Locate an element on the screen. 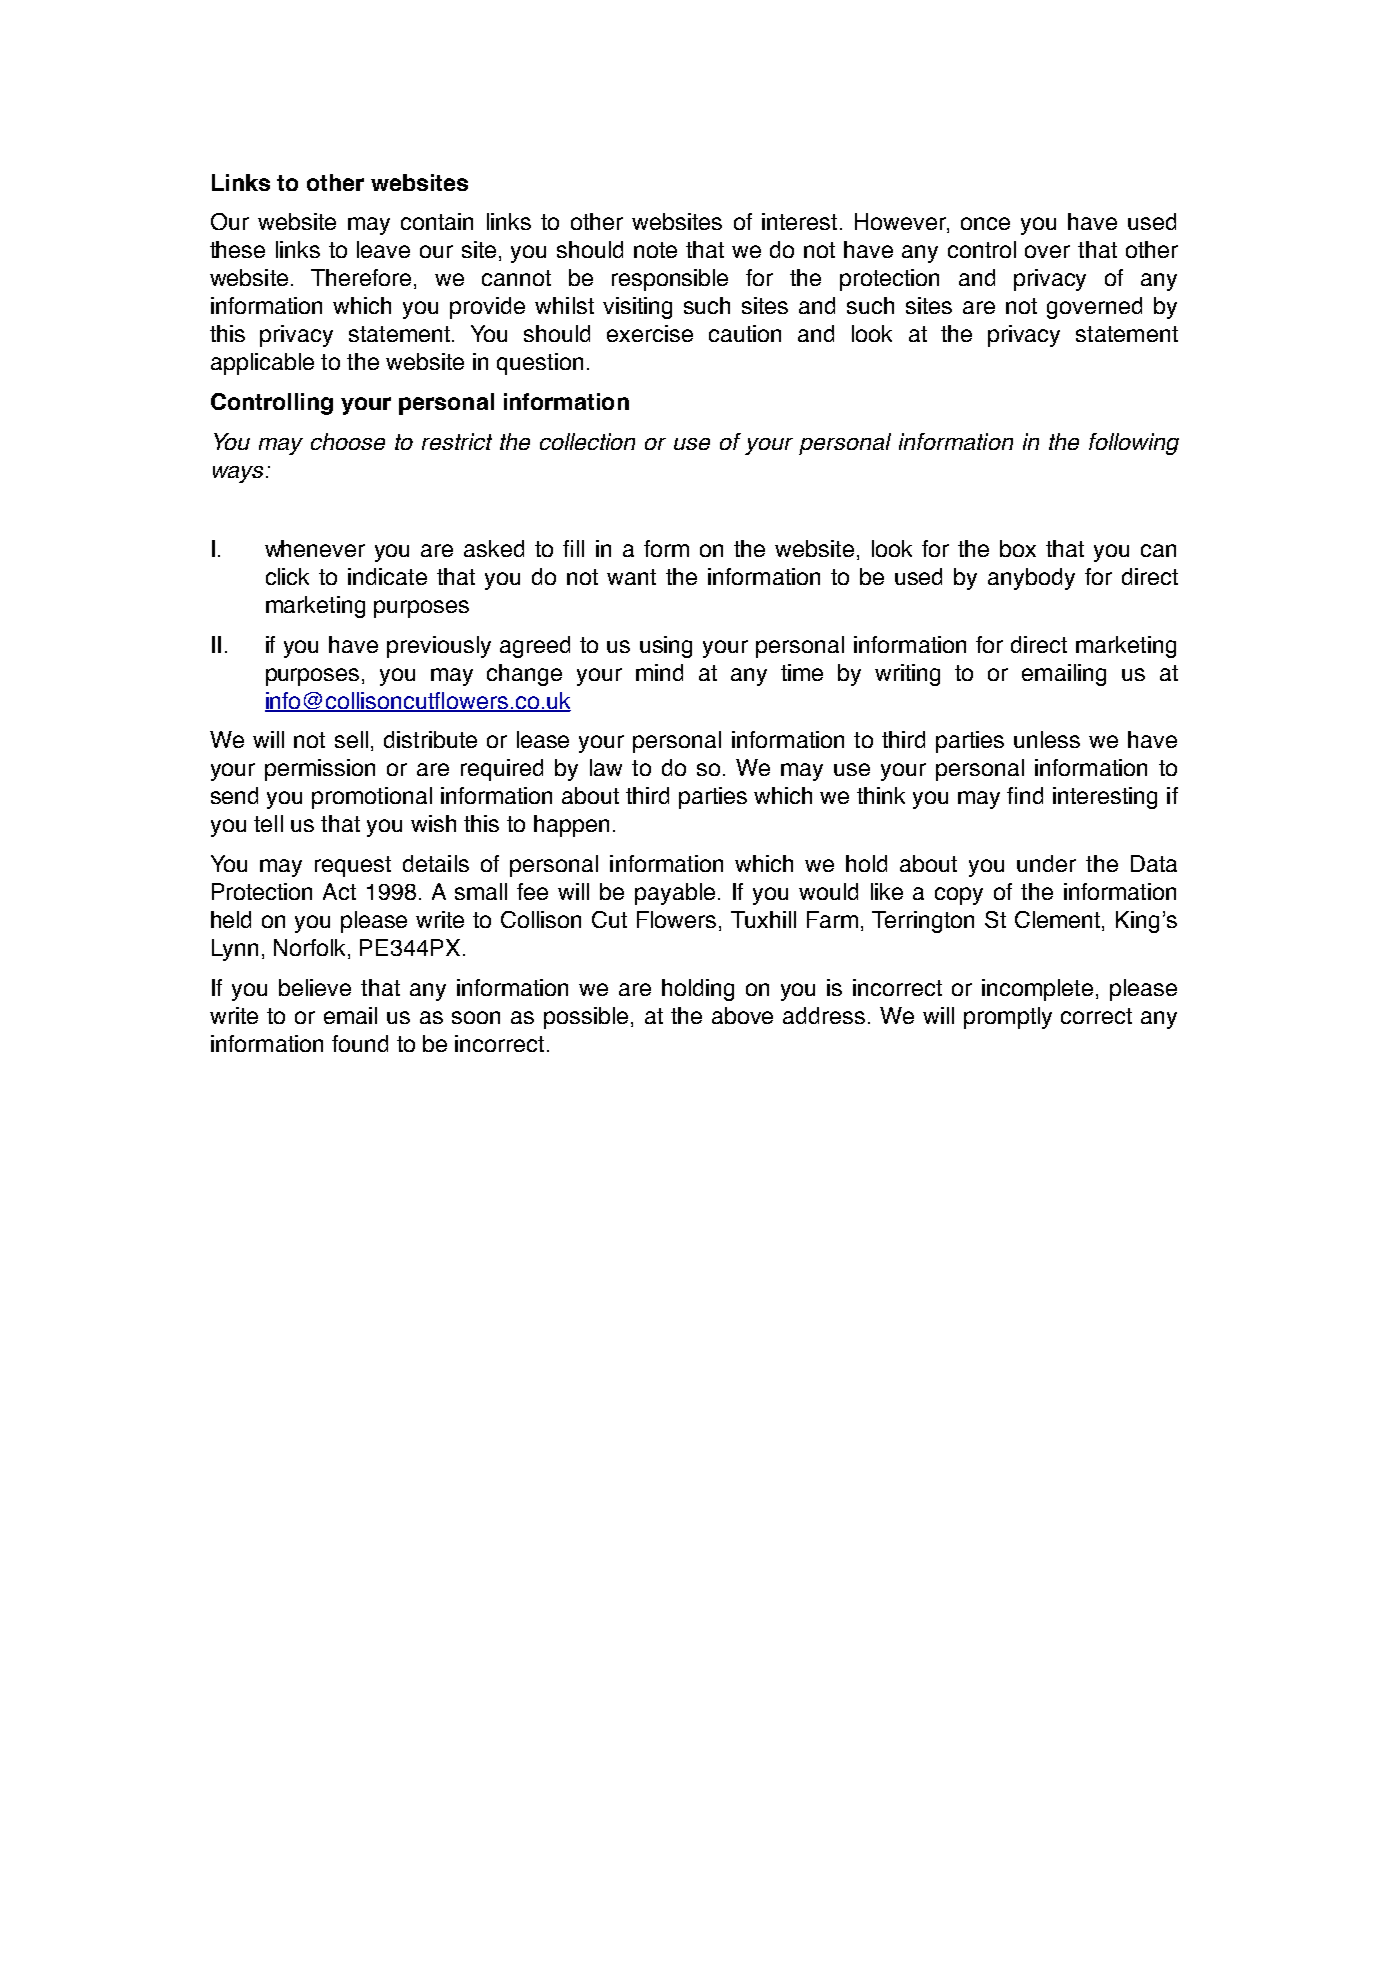  leave is located at coordinates (383, 249).
